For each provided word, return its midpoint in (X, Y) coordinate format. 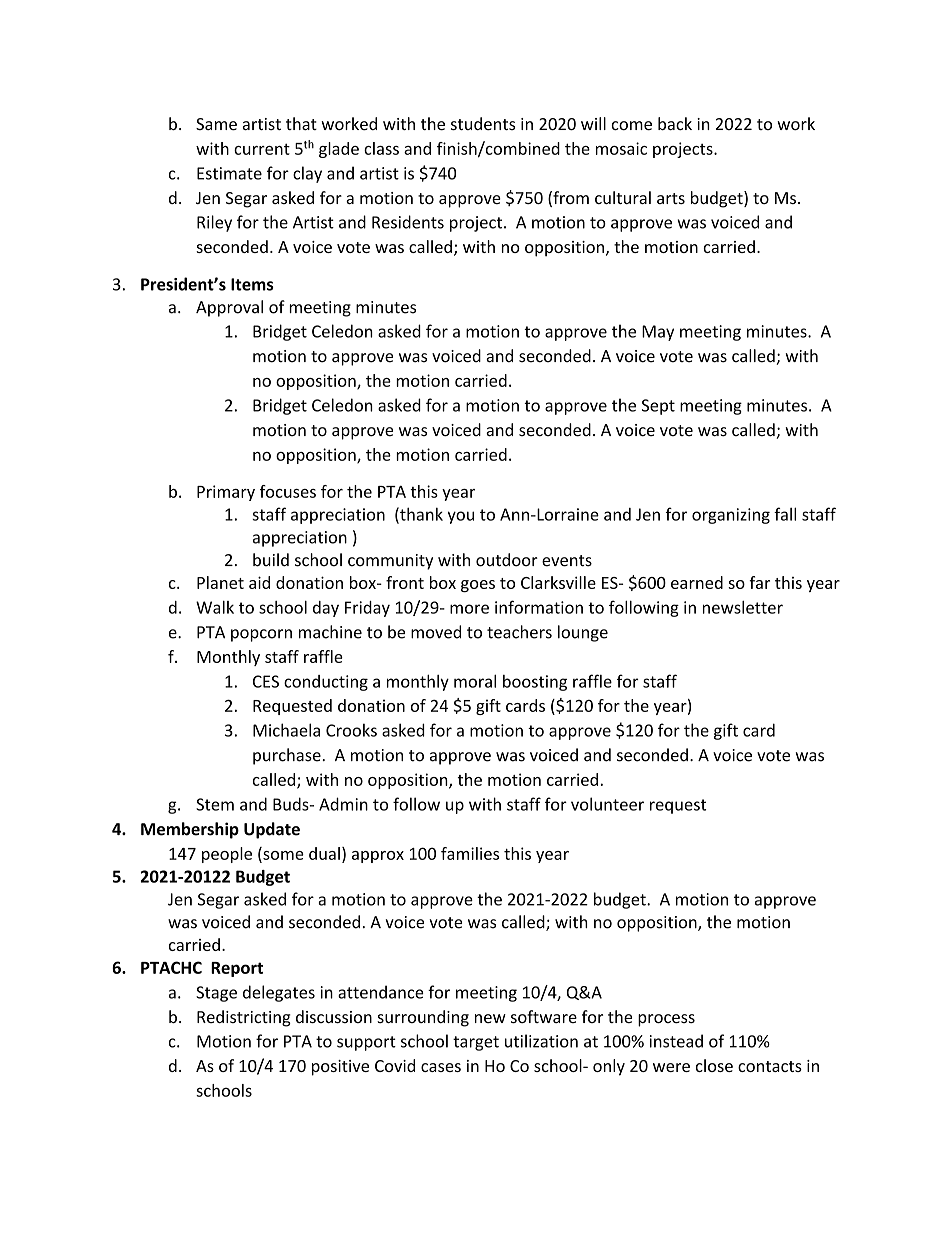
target (476, 1043)
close (714, 1065)
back (675, 123)
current (262, 149)
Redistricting (244, 1018)
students (483, 123)
